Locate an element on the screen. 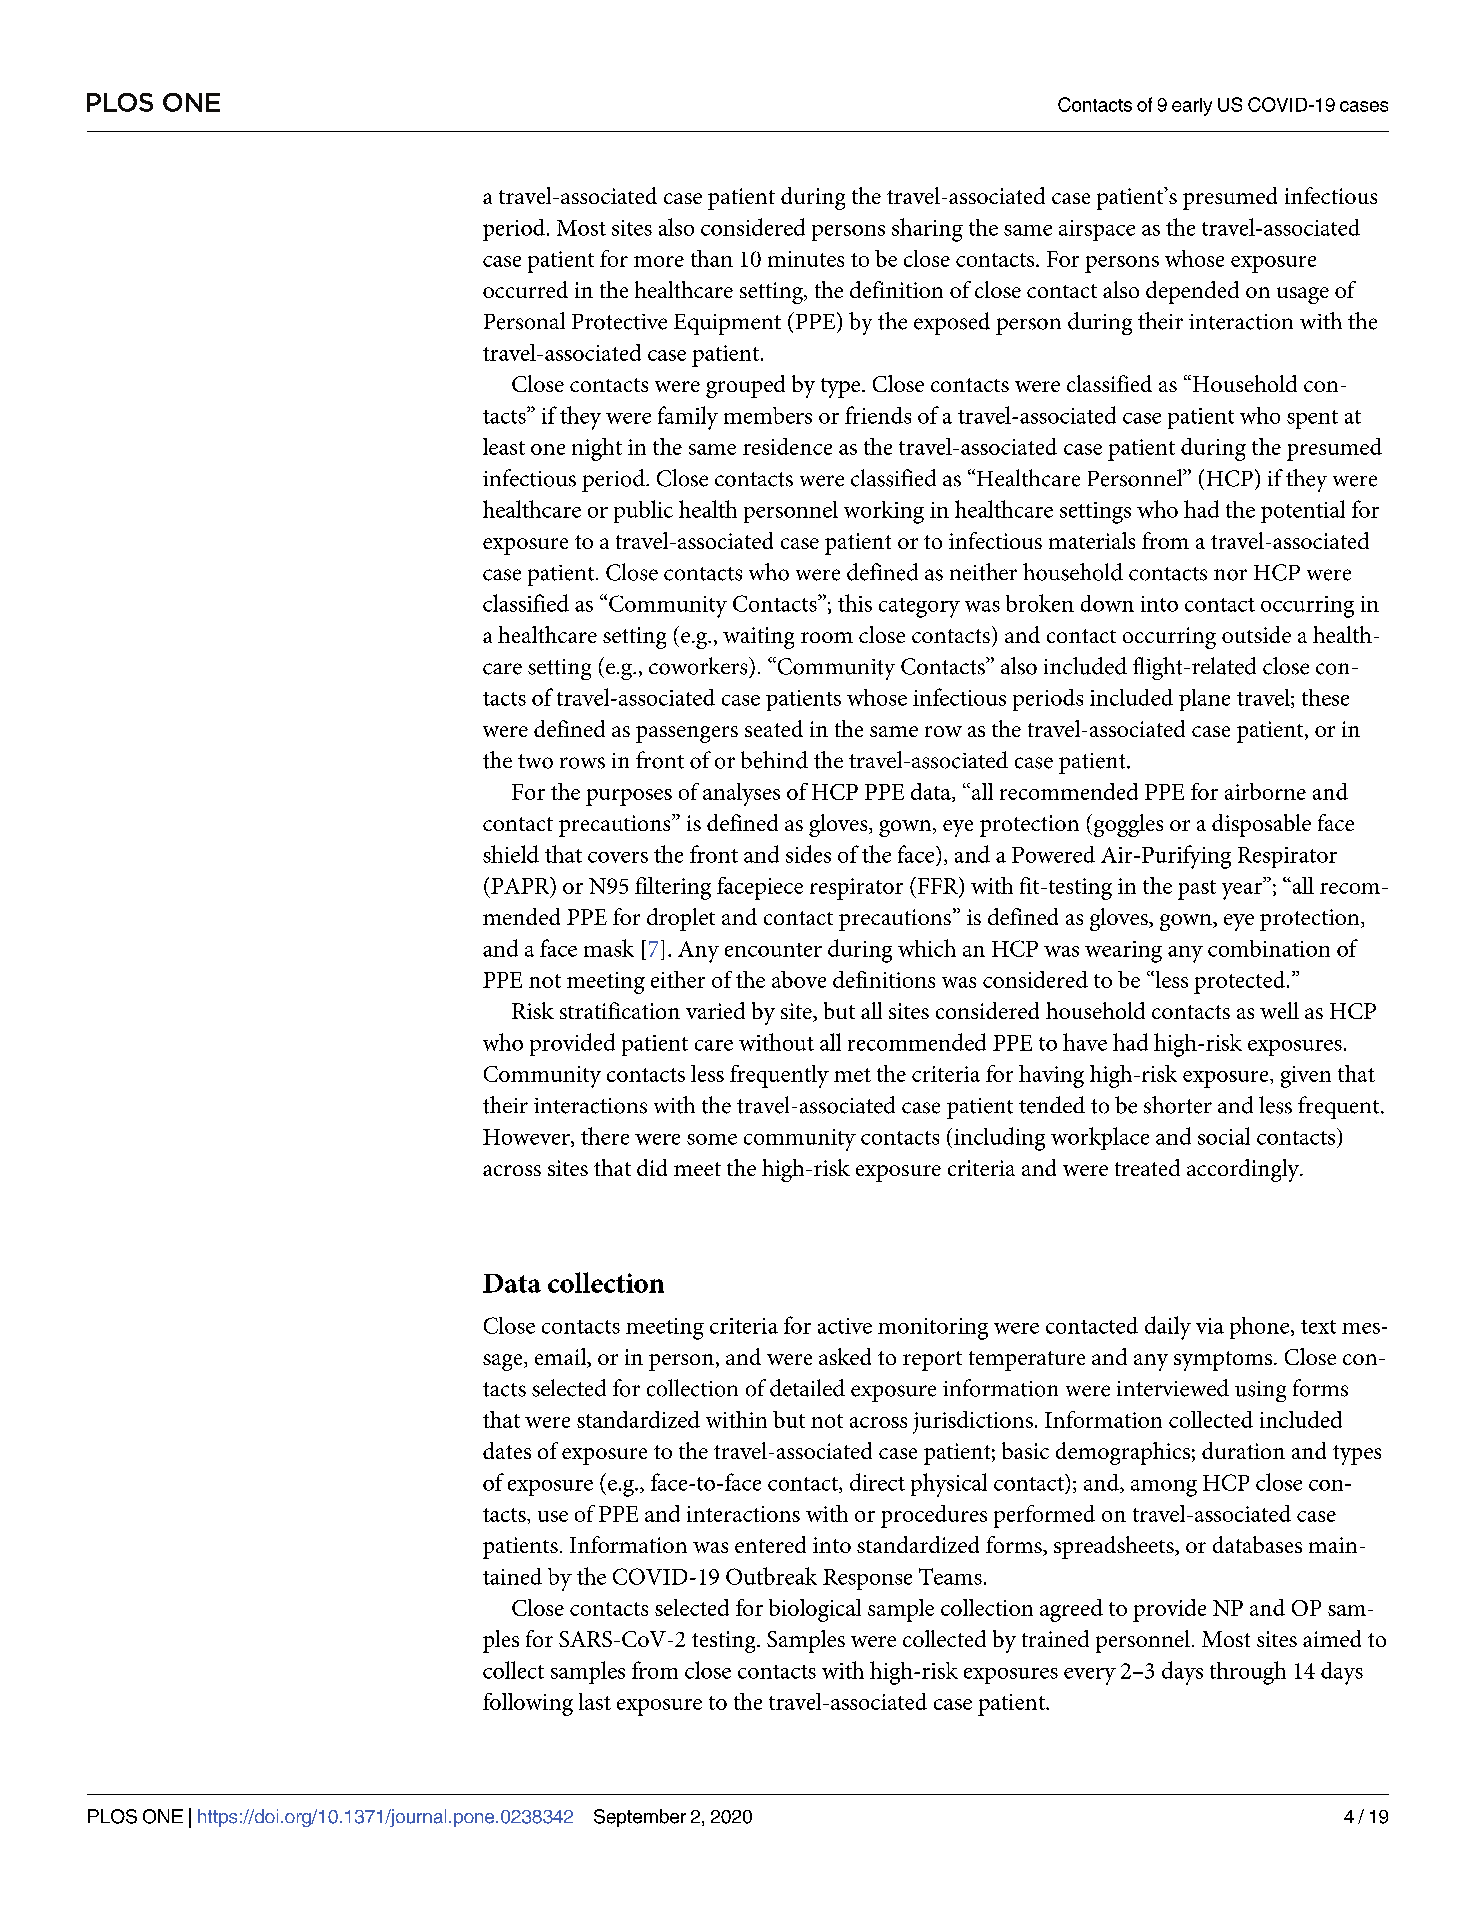 The image size is (1476, 1910). protected is located at coordinates (1241, 982).
